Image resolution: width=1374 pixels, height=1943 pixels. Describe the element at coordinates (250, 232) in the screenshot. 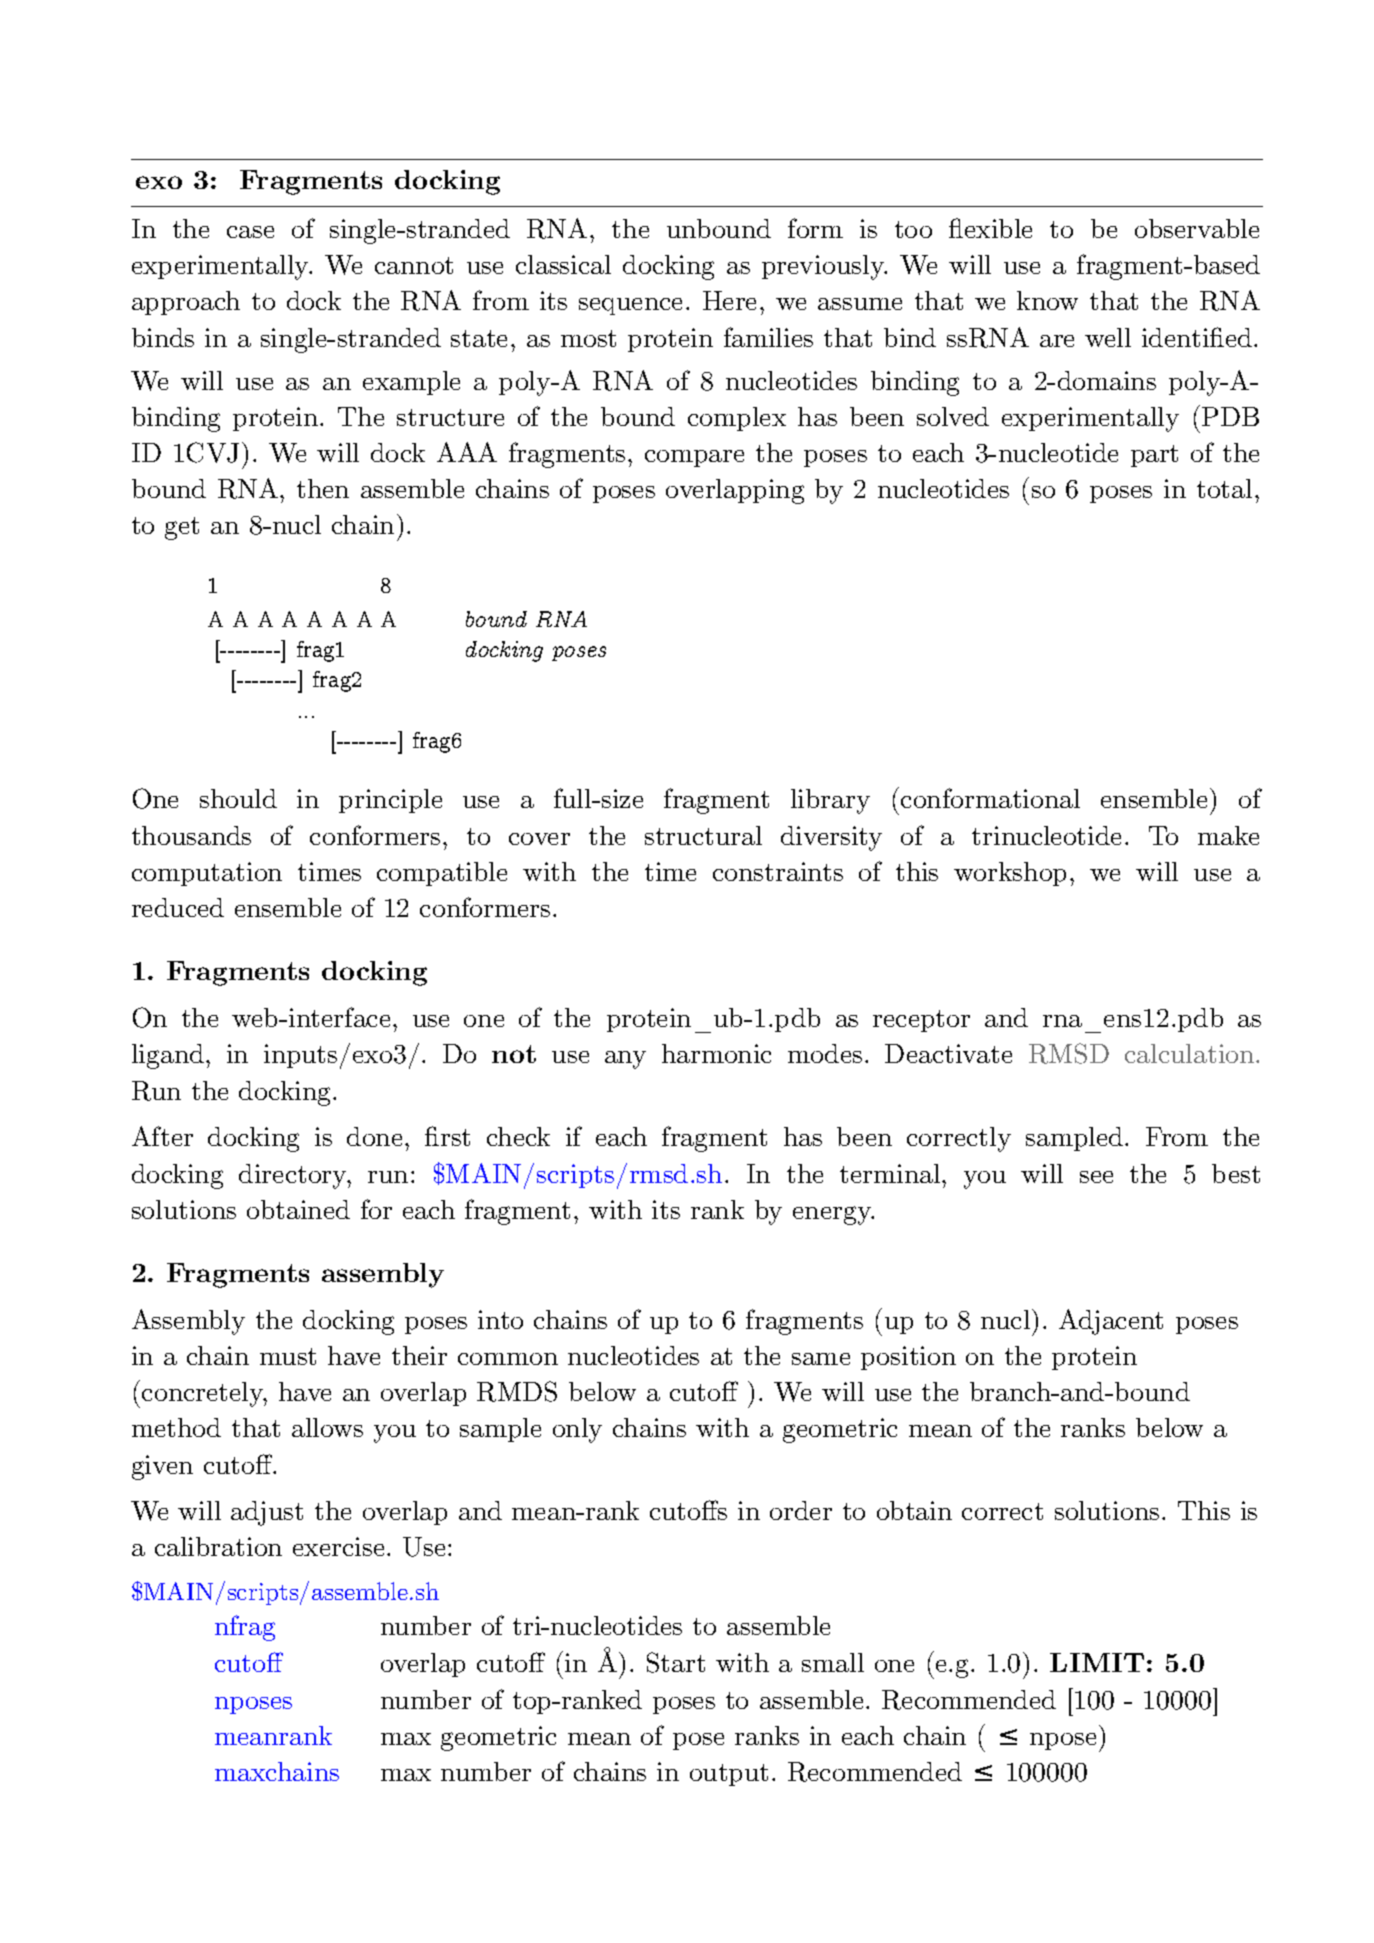

I see `case` at that location.
